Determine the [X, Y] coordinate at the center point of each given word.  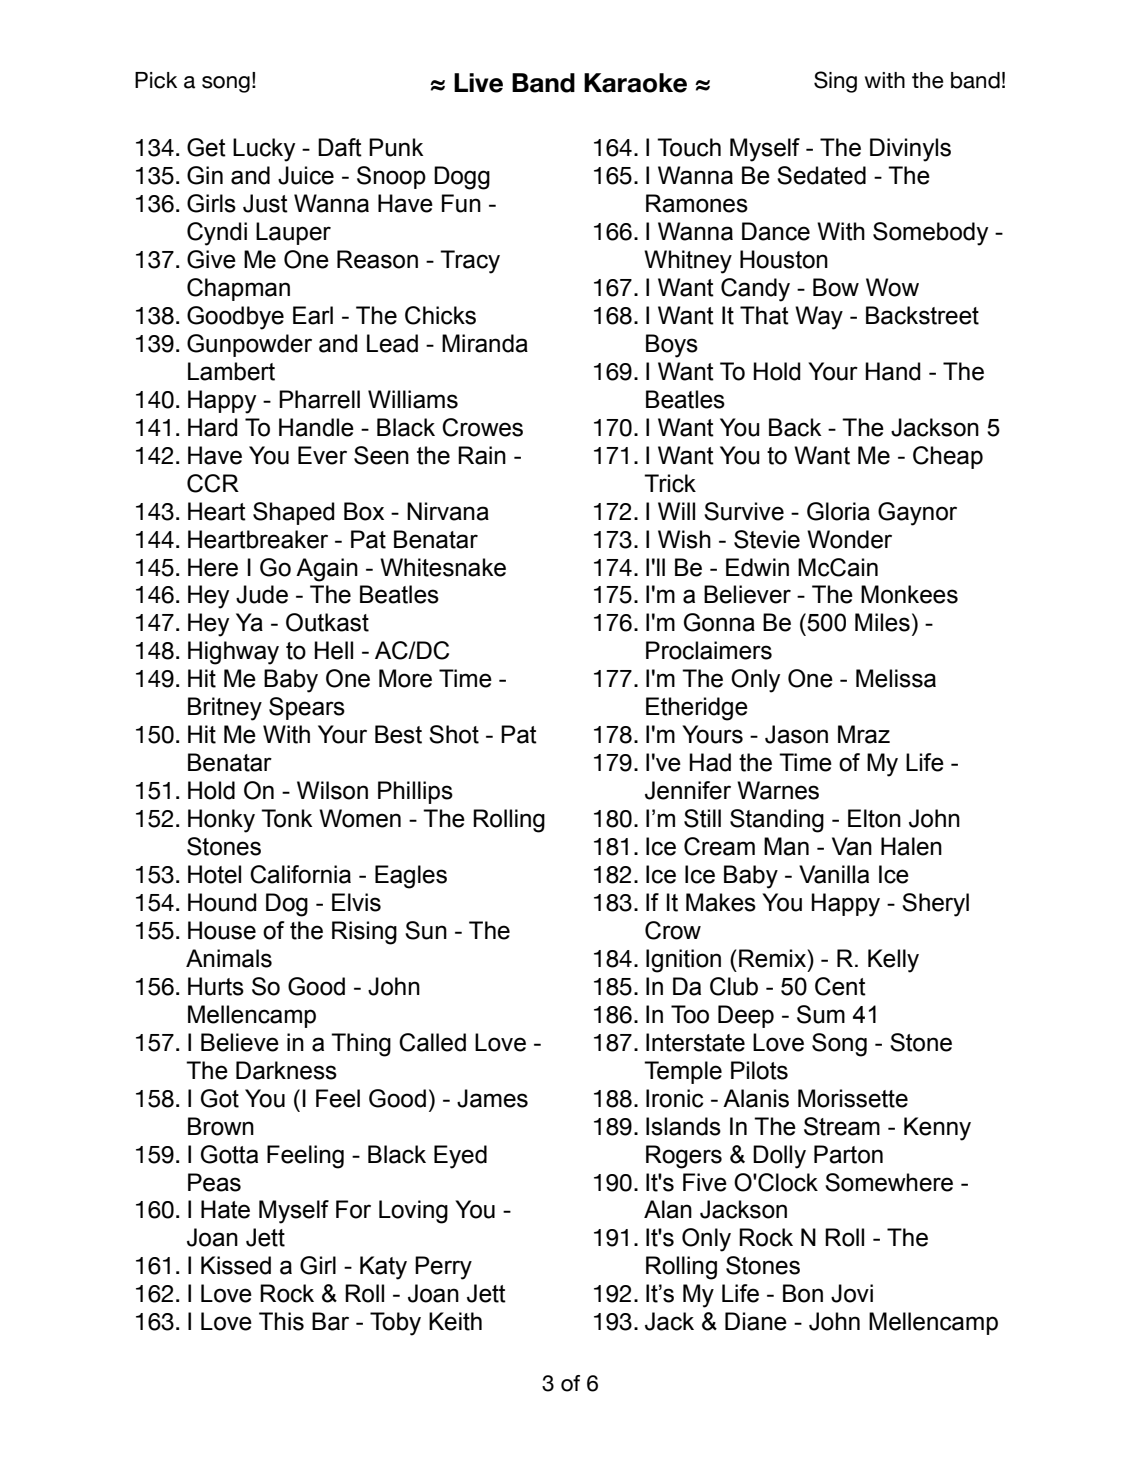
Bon [803, 1293]
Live [478, 83]
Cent [840, 986]
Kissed [236, 1265]
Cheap [948, 457]
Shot [454, 734]
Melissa [896, 678]
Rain [482, 455]
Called [432, 1042]
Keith [455, 1321]
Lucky [264, 150]
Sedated [821, 175]
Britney [225, 709]
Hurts [216, 986]
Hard [213, 427]
